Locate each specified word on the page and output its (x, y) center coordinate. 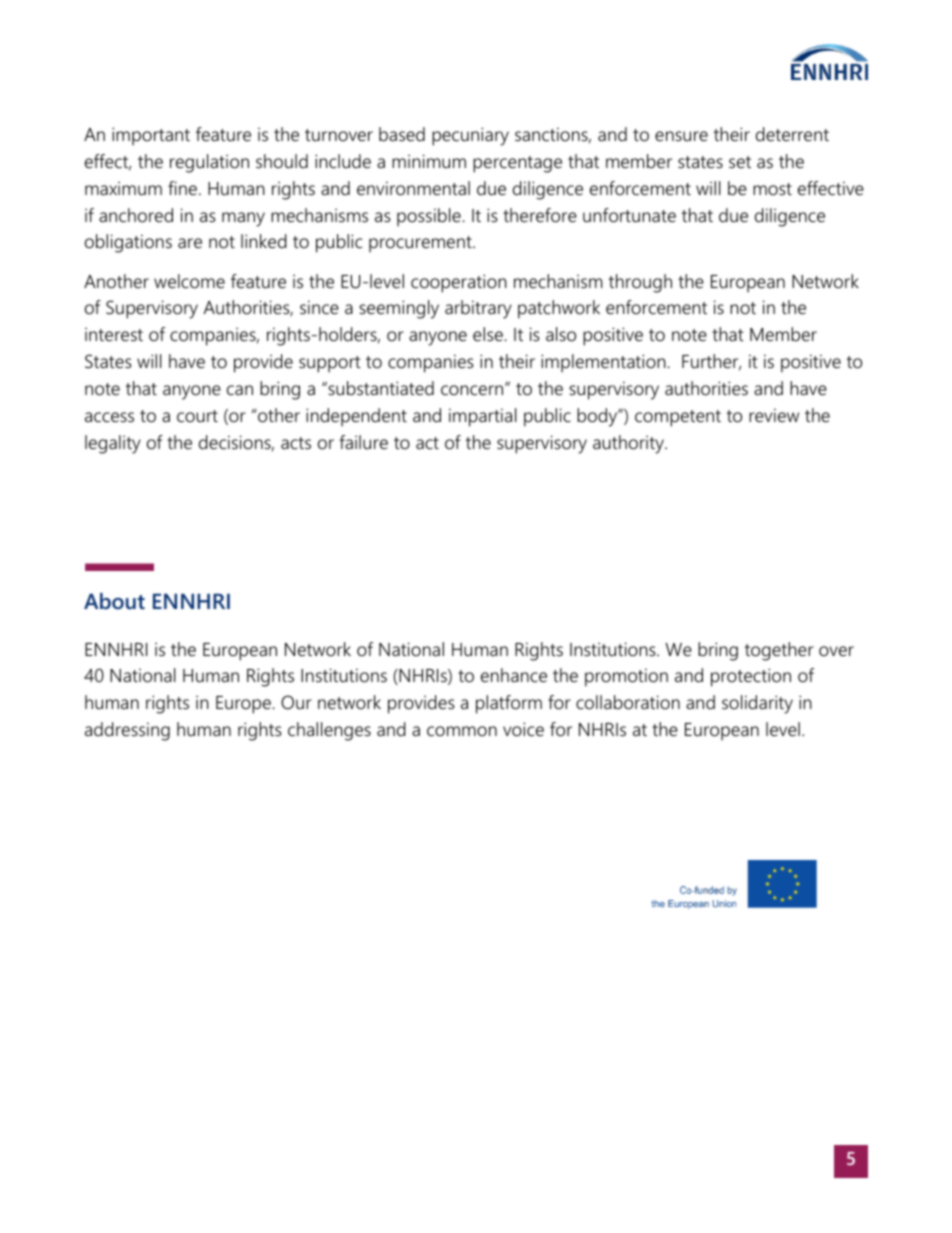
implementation (604, 363)
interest (114, 334)
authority (629, 444)
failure (363, 442)
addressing (127, 731)
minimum (429, 161)
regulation (209, 163)
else (489, 334)
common (462, 731)
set (740, 162)
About (114, 601)
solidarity (757, 704)
